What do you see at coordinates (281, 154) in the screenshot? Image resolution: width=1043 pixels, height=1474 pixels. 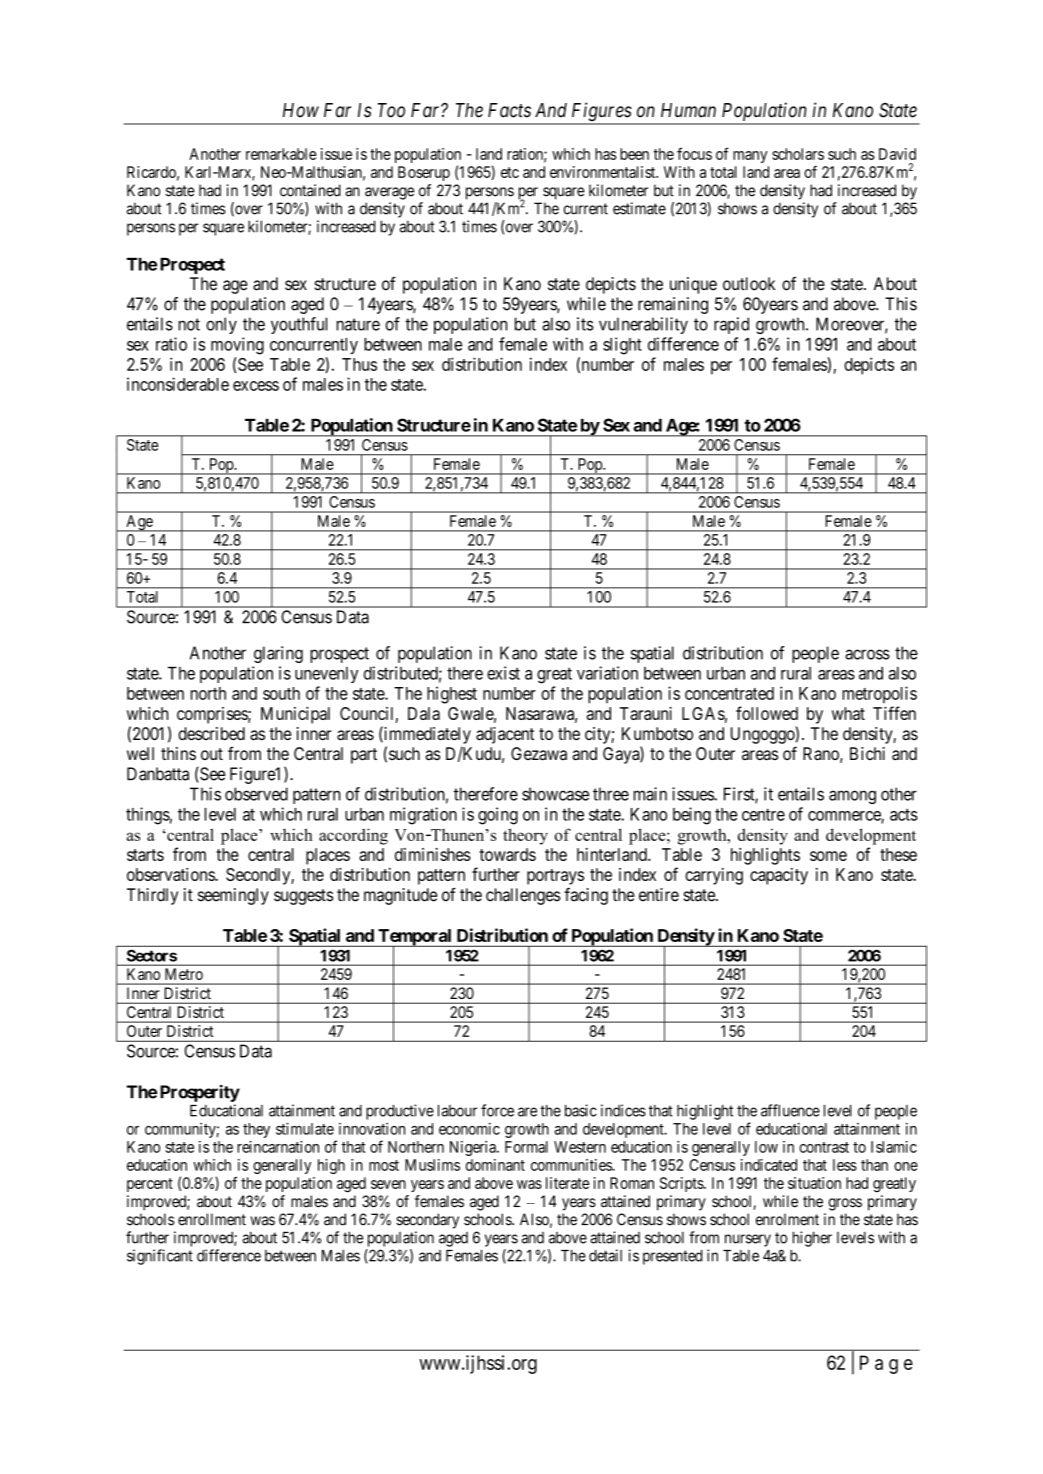 I see `remarkable` at bounding box center [281, 154].
